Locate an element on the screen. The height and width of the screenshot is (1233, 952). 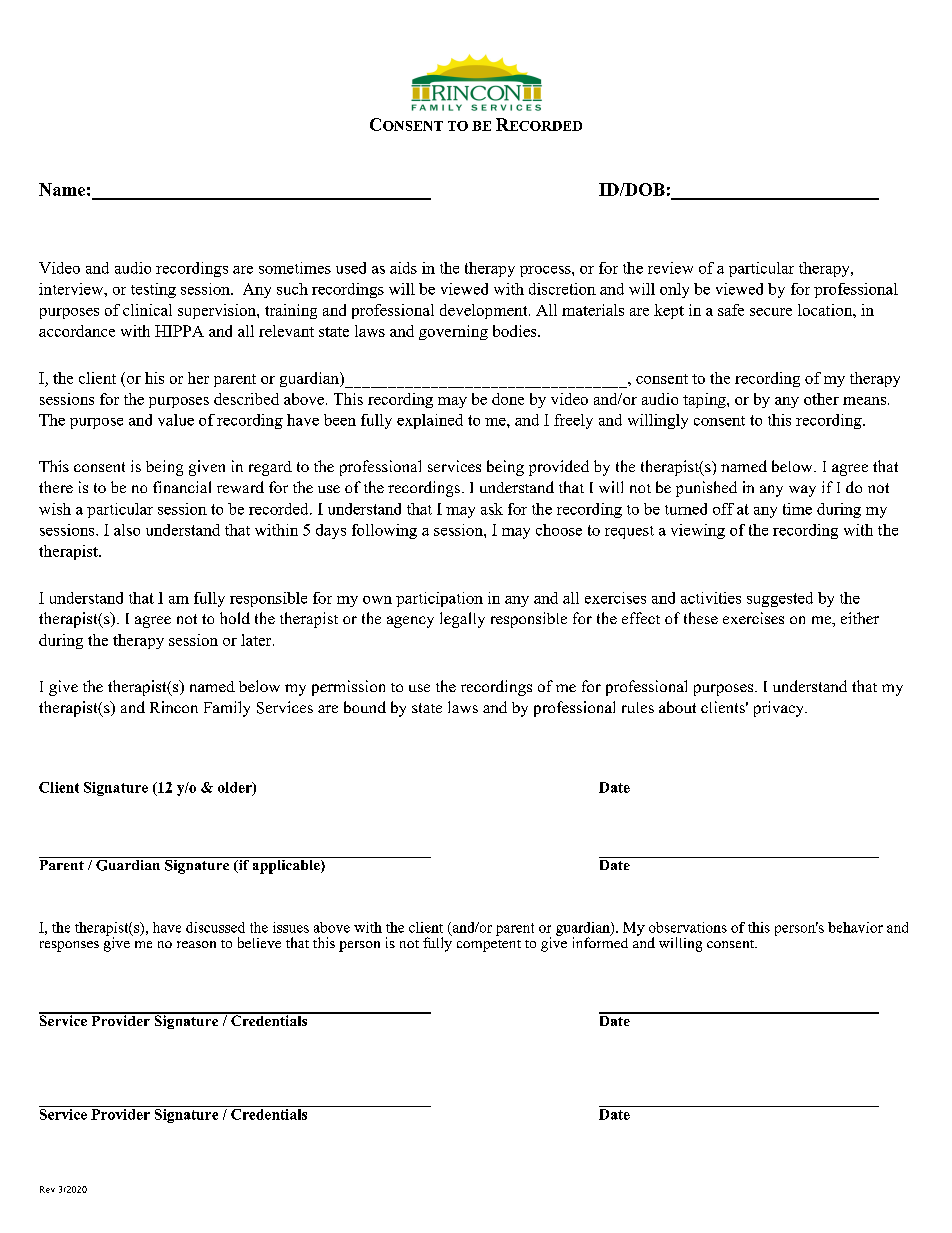
ask is located at coordinates (492, 509).
